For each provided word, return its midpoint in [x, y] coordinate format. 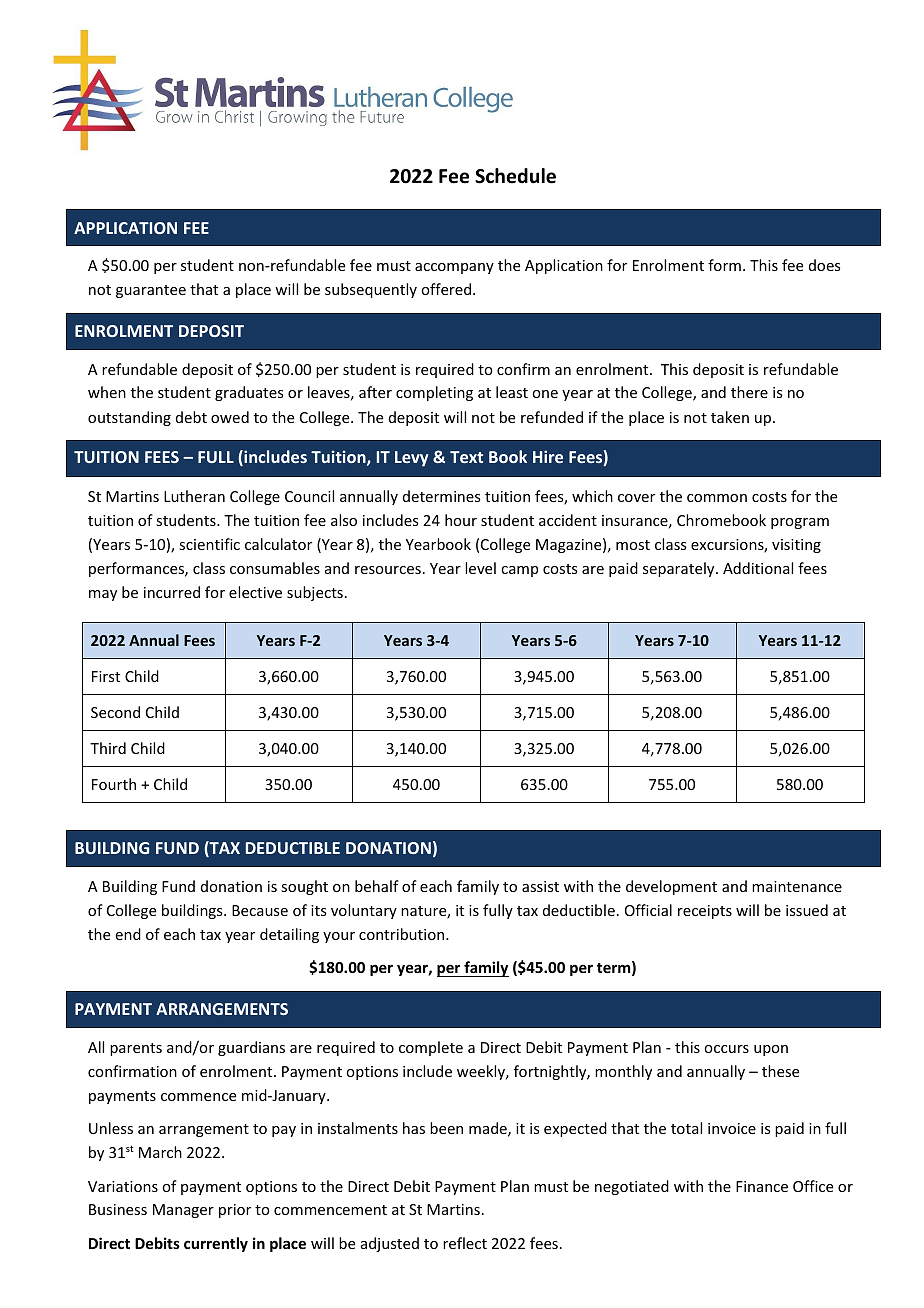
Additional [758, 568]
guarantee [151, 291]
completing [434, 393]
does [824, 265]
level [480, 568]
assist [540, 886]
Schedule [515, 176]
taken [730, 417]
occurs [726, 1049]
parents [136, 1049]
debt [191, 417]
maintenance [797, 886]
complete [431, 1048]
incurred [172, 592]
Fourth [114, 784]
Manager [183, 1211]
